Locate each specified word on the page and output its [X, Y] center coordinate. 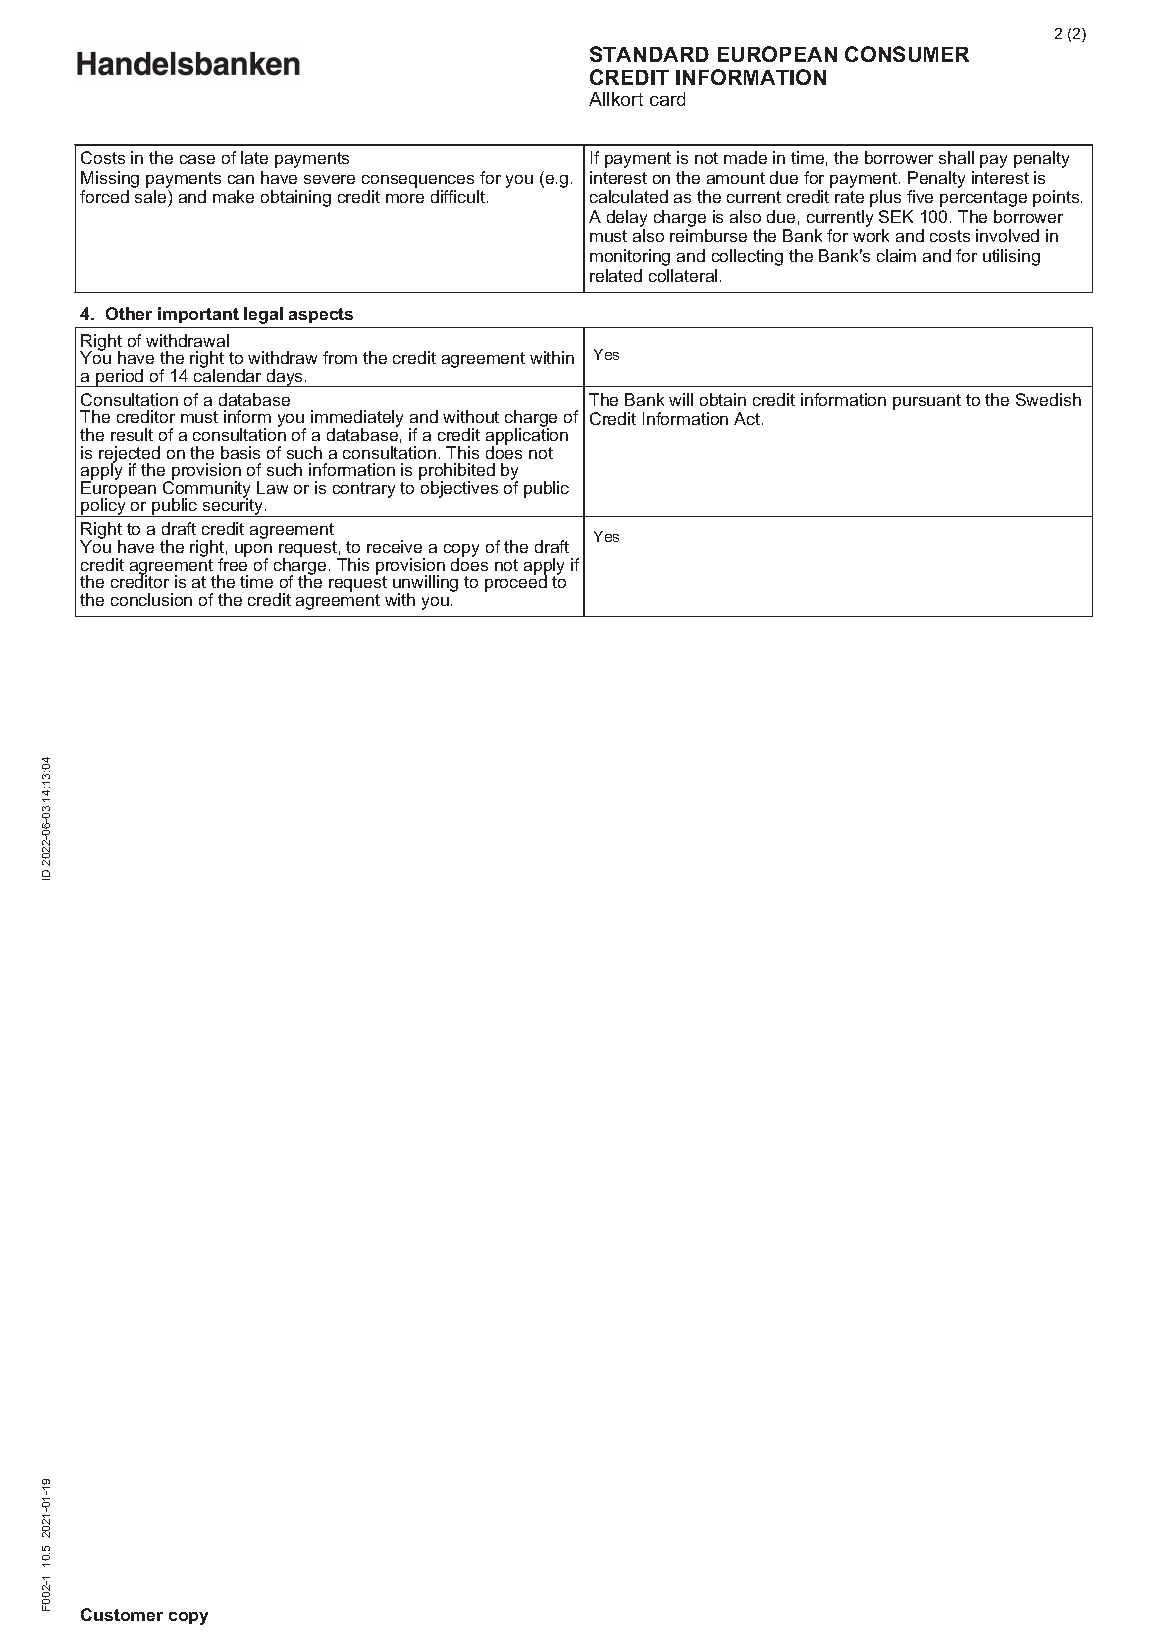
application [527, 436]
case [197, 159]
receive [394, 546]
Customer [122, 1614]
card [667, 99]
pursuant [927, 402]
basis [240, 452]
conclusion [151, 599]
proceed [516, 583]
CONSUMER [907, 54]
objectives [458, 488]
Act [747, 418]
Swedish [1048, 399]
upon [253, 551]
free [232, 563]
